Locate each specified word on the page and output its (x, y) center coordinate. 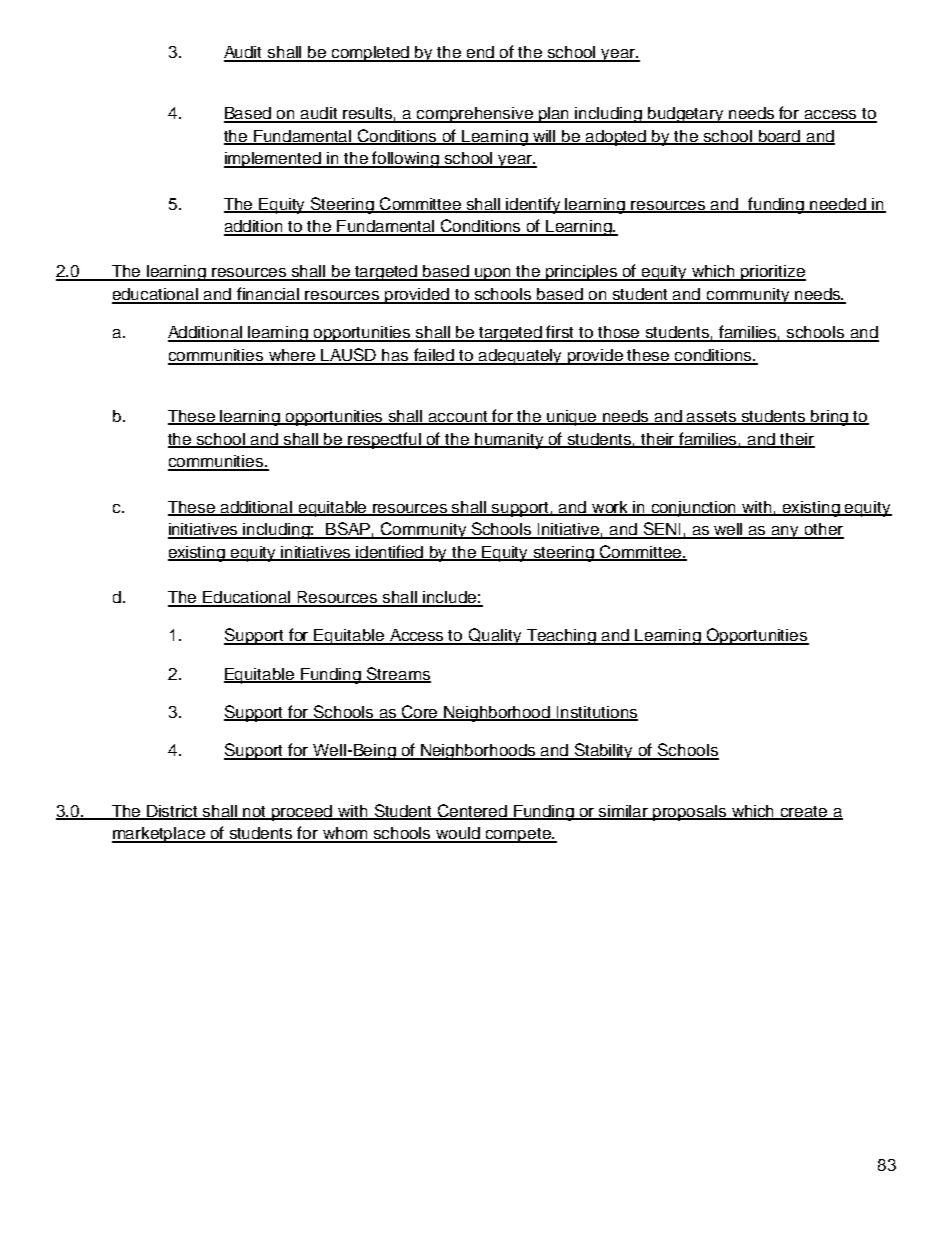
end (481, 53)
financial (268, 295)
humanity (509, 441)
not (255, 813)
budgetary (686, 115)
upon (493, 274)
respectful (385, 440)
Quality (495, 636)
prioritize (772, 273)
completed (371, 54)
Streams (398, 675)
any (786, 532)
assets (712, 418)
